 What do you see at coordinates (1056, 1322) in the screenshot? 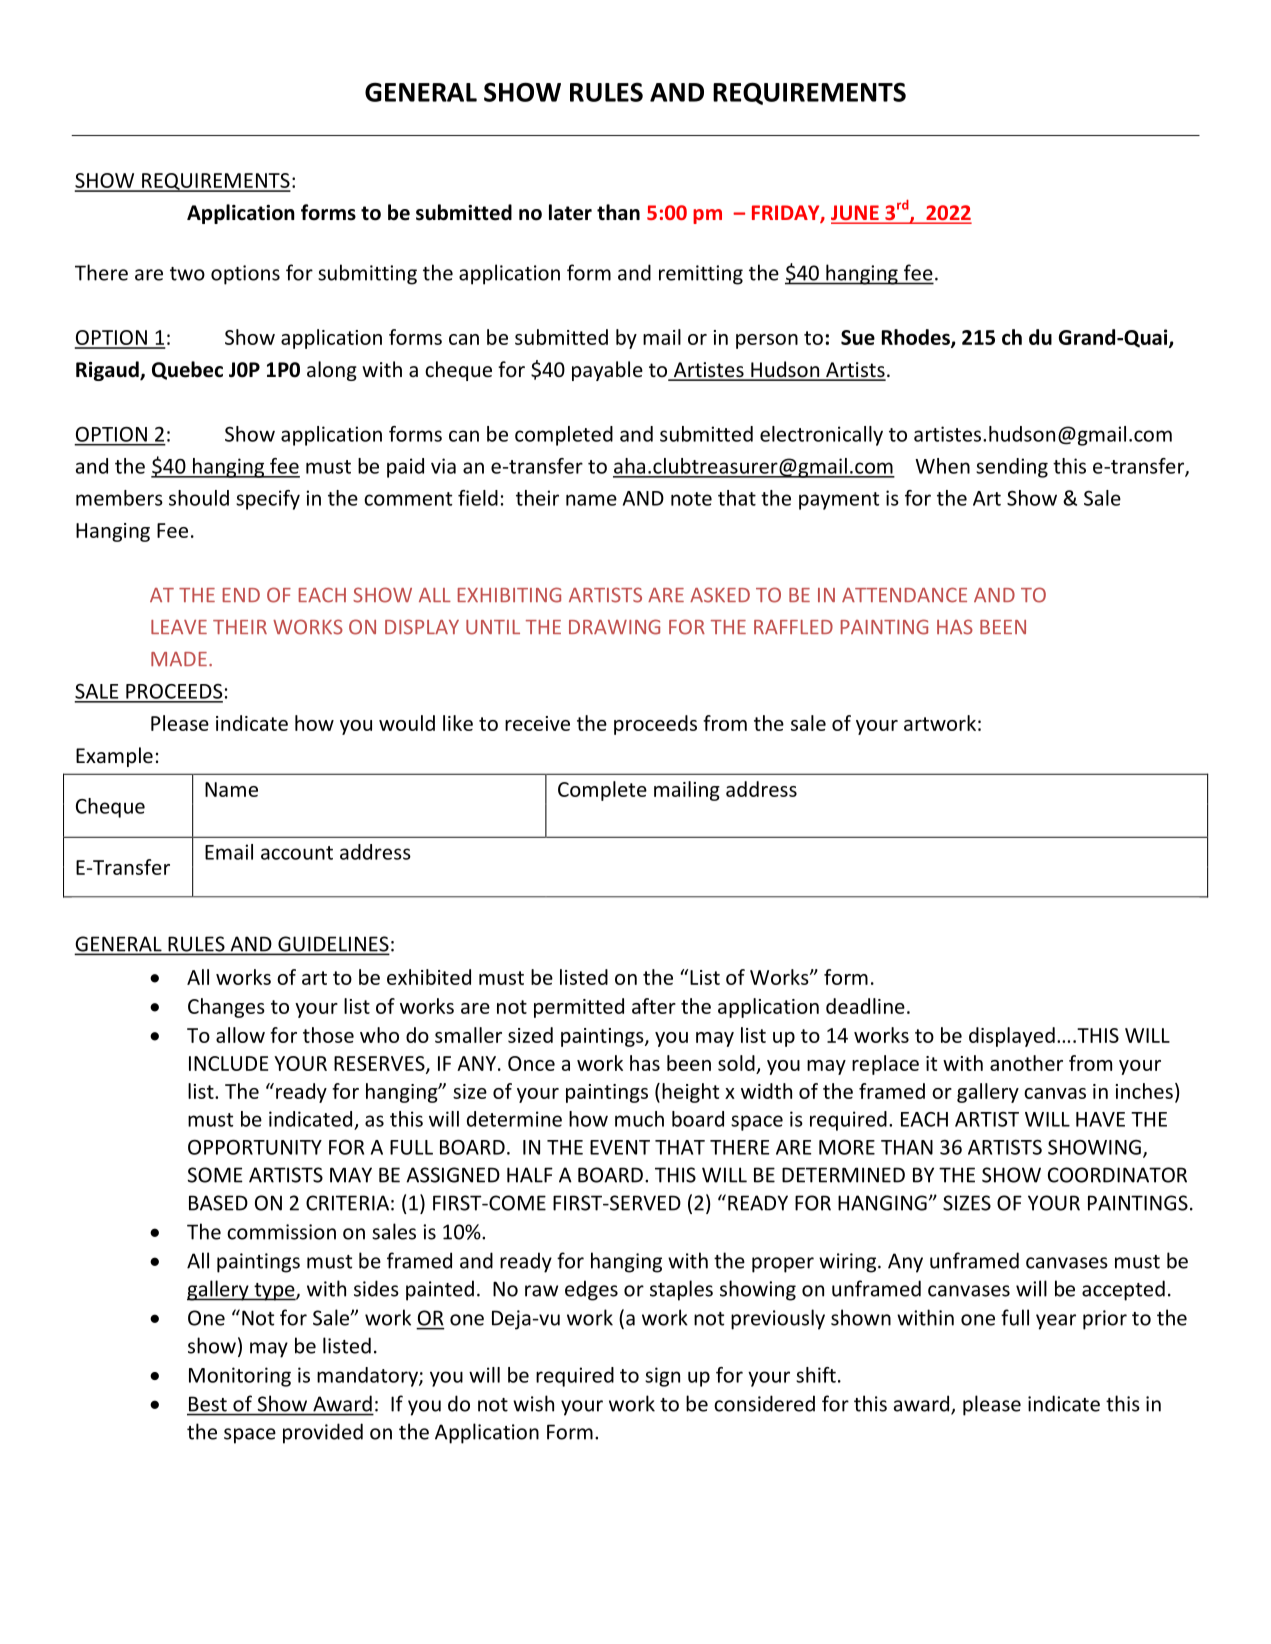
I see `year` at bounding box center [1056, 1322].
